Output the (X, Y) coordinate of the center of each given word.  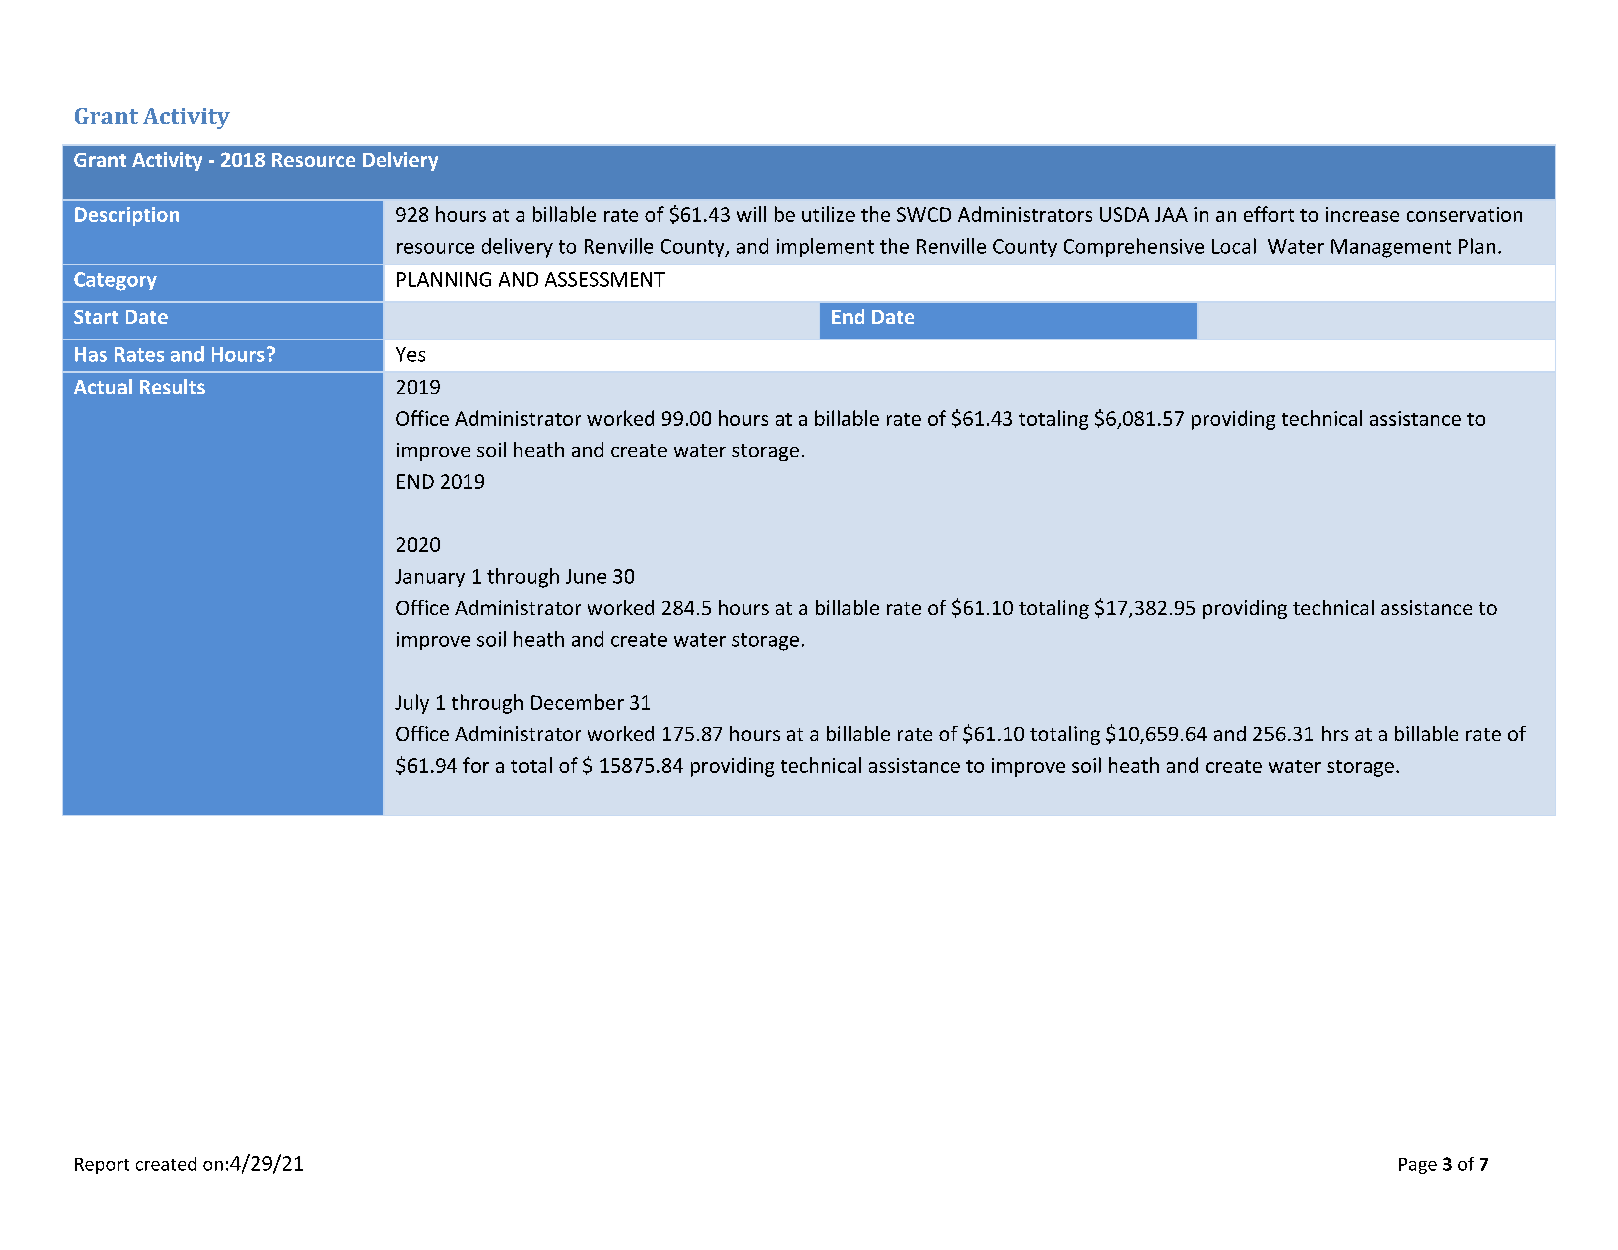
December (577, 702)
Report (102, 1166)
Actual (103, 386)
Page (1418, 1166)
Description (127, 216)
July (412, 704)
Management (1391, 248)
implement (825, 247)
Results (172, 386)
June (586, 576)
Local (1234, 246)
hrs (1335, 733)
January (430, 578)
